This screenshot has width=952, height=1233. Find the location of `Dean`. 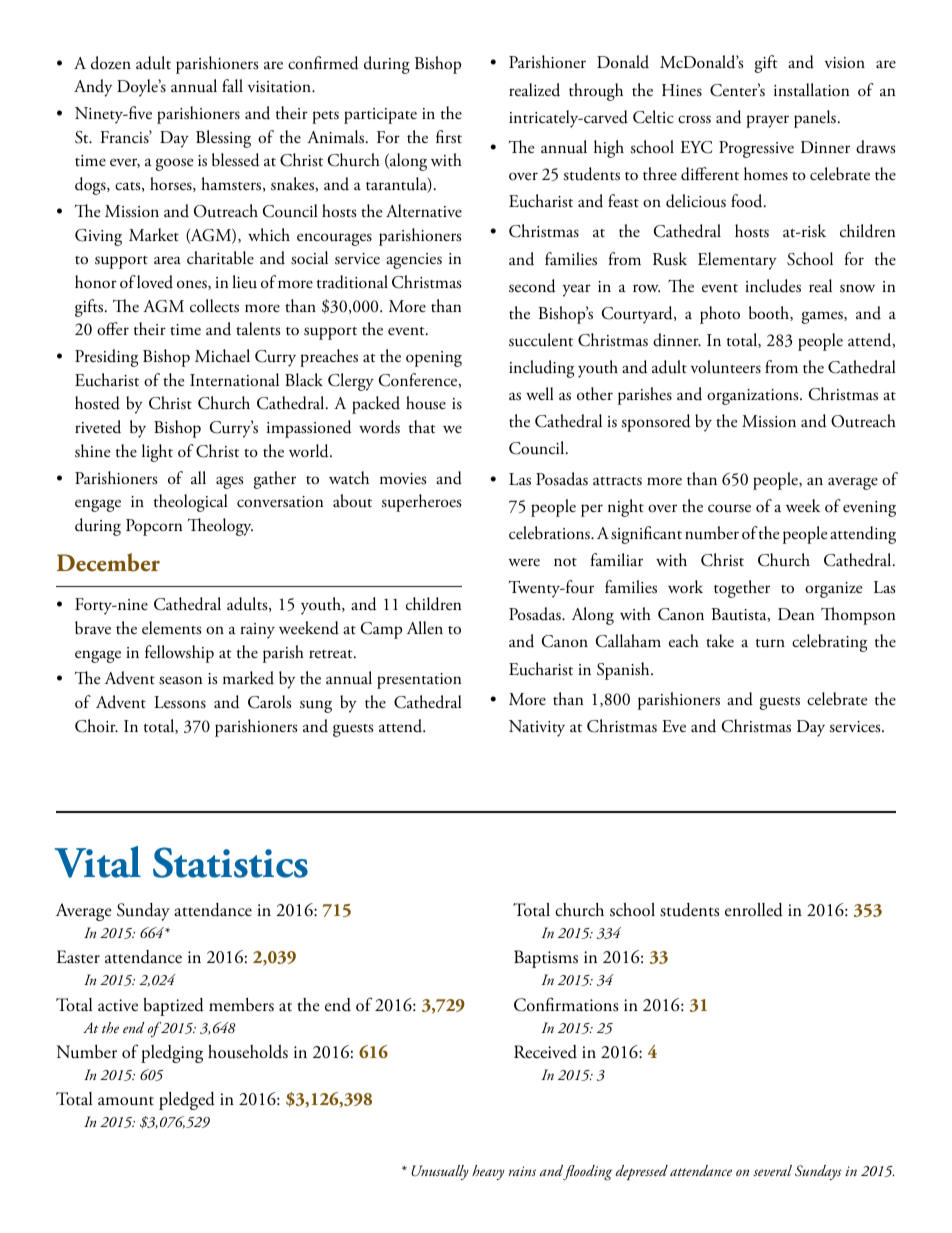

Dean is located at coordinates (796, 614).
